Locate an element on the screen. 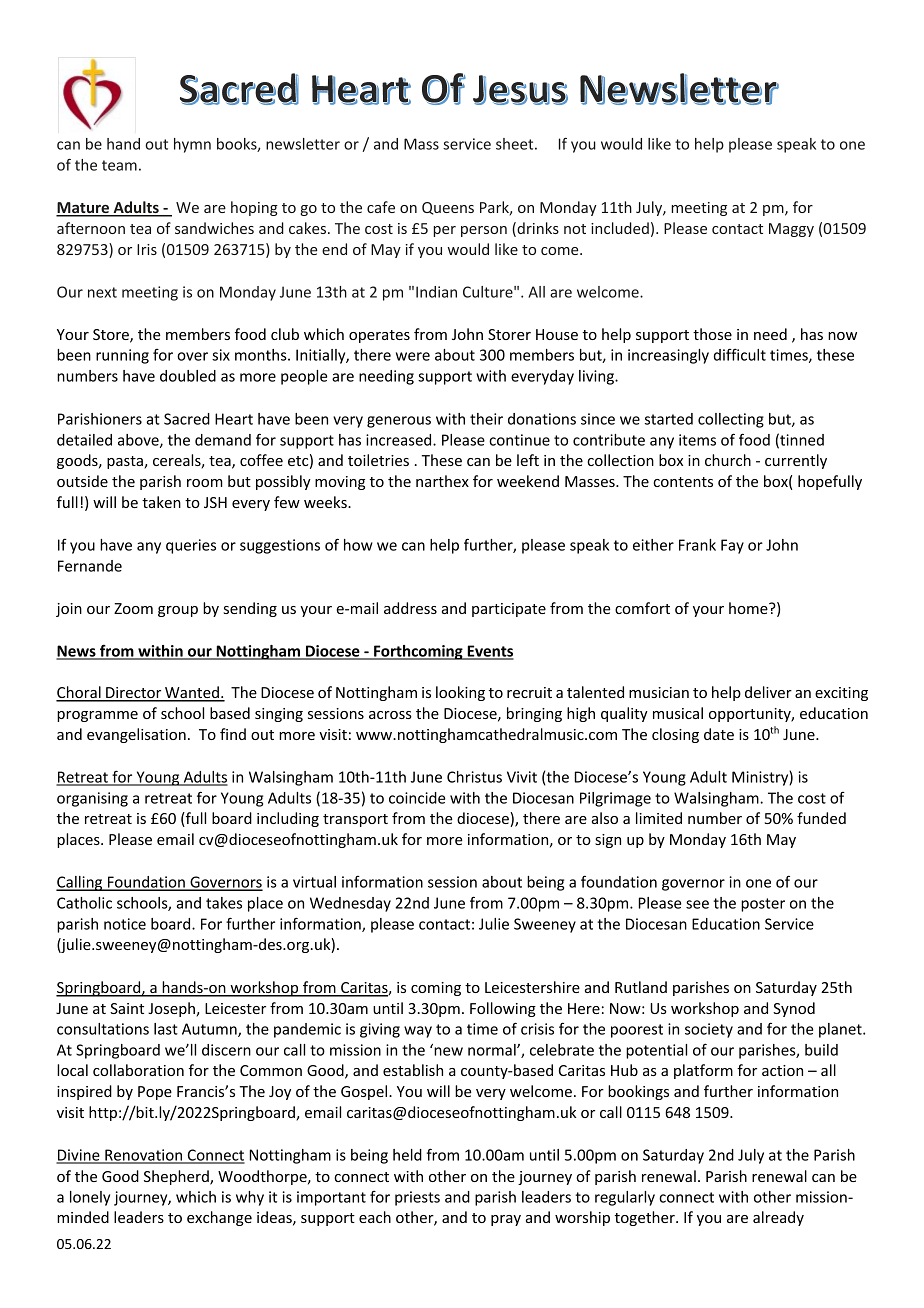  deliver is located at coordinates (768, 692).
